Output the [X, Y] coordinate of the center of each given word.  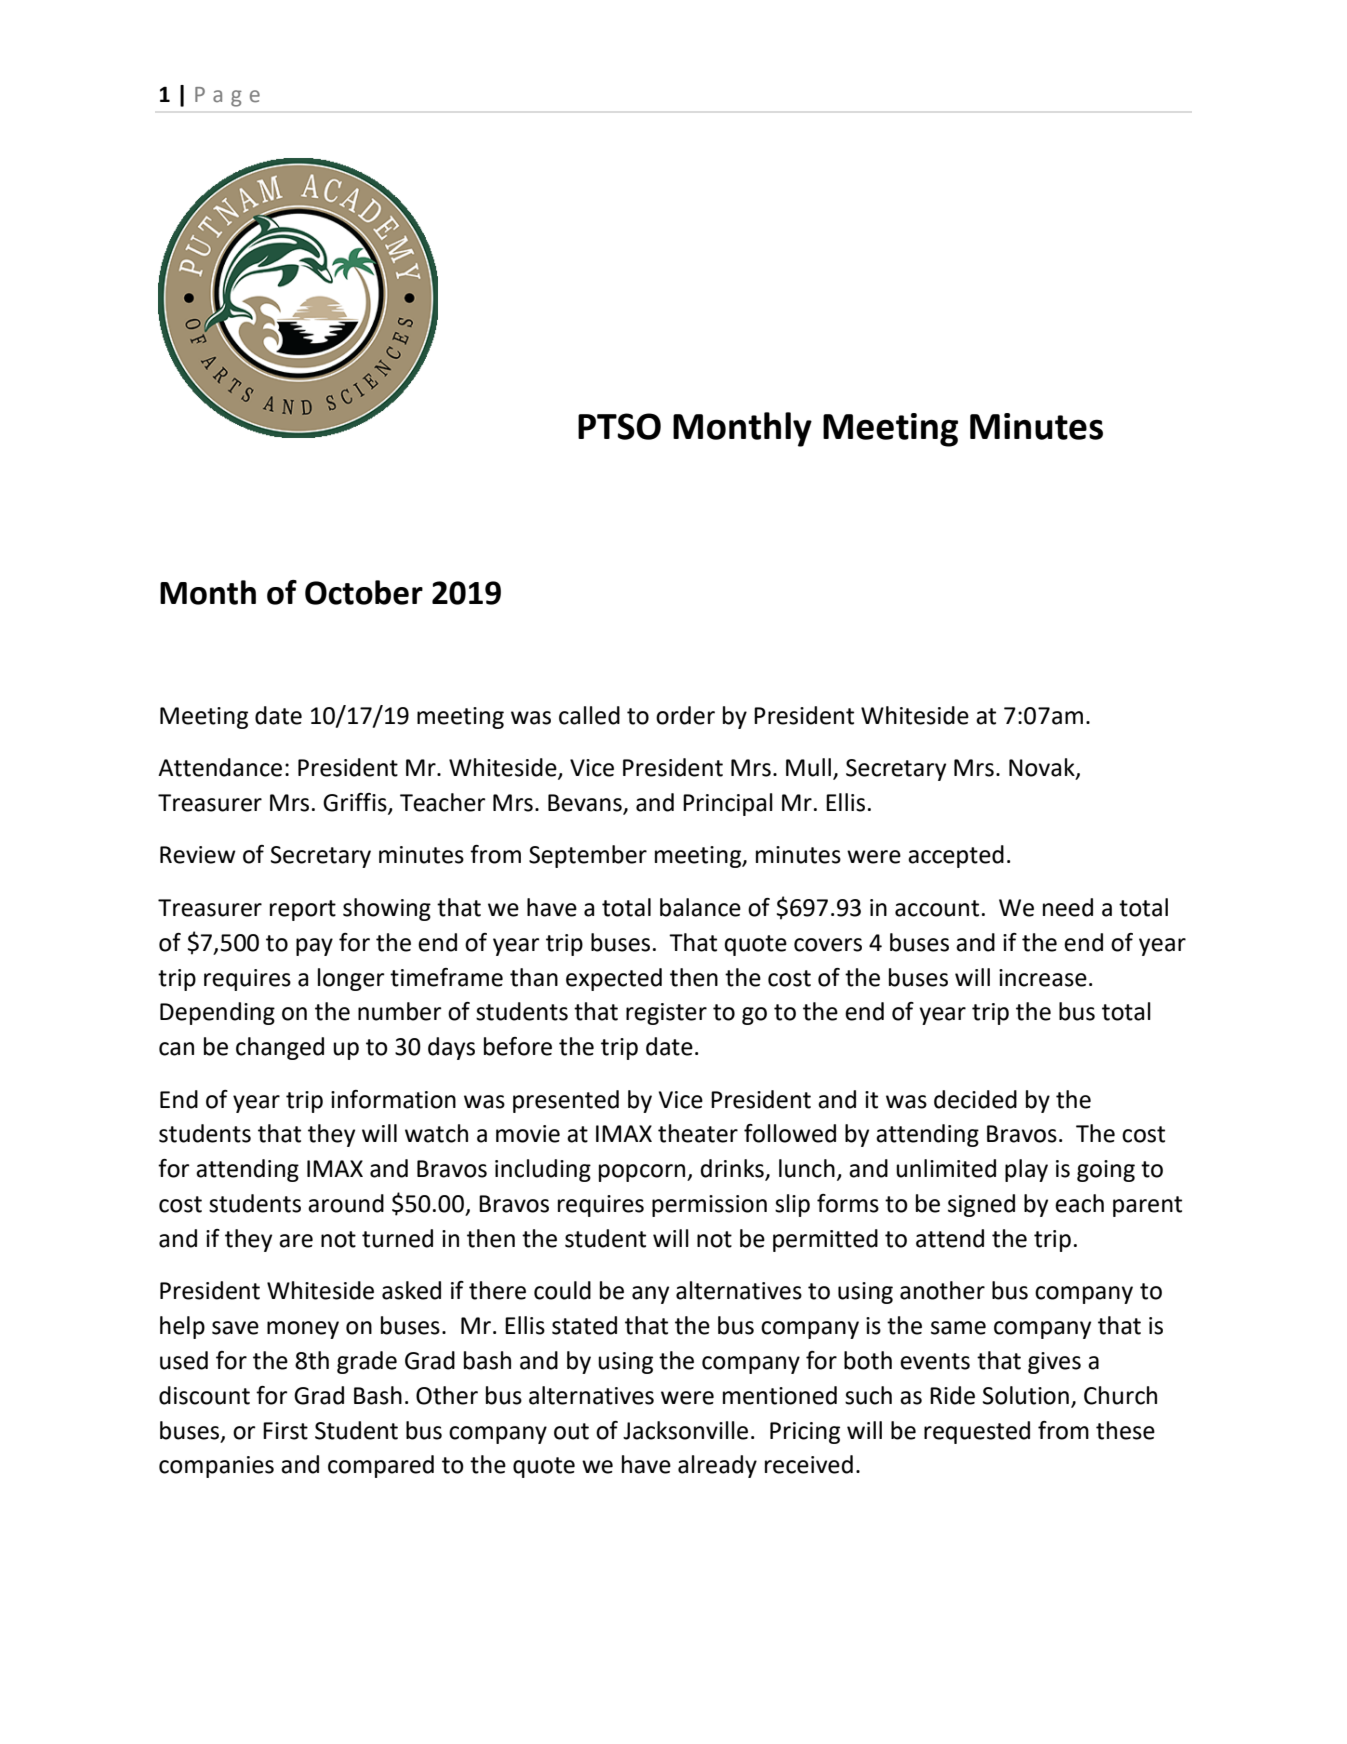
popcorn [643, 1173]
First [285, 1431]
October [364, 592]
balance [700, 907]
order [685, 715]
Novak [1043, 768]
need [1068, 907]
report [303, 910]
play [1026, 1170]
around [346, 1203]
